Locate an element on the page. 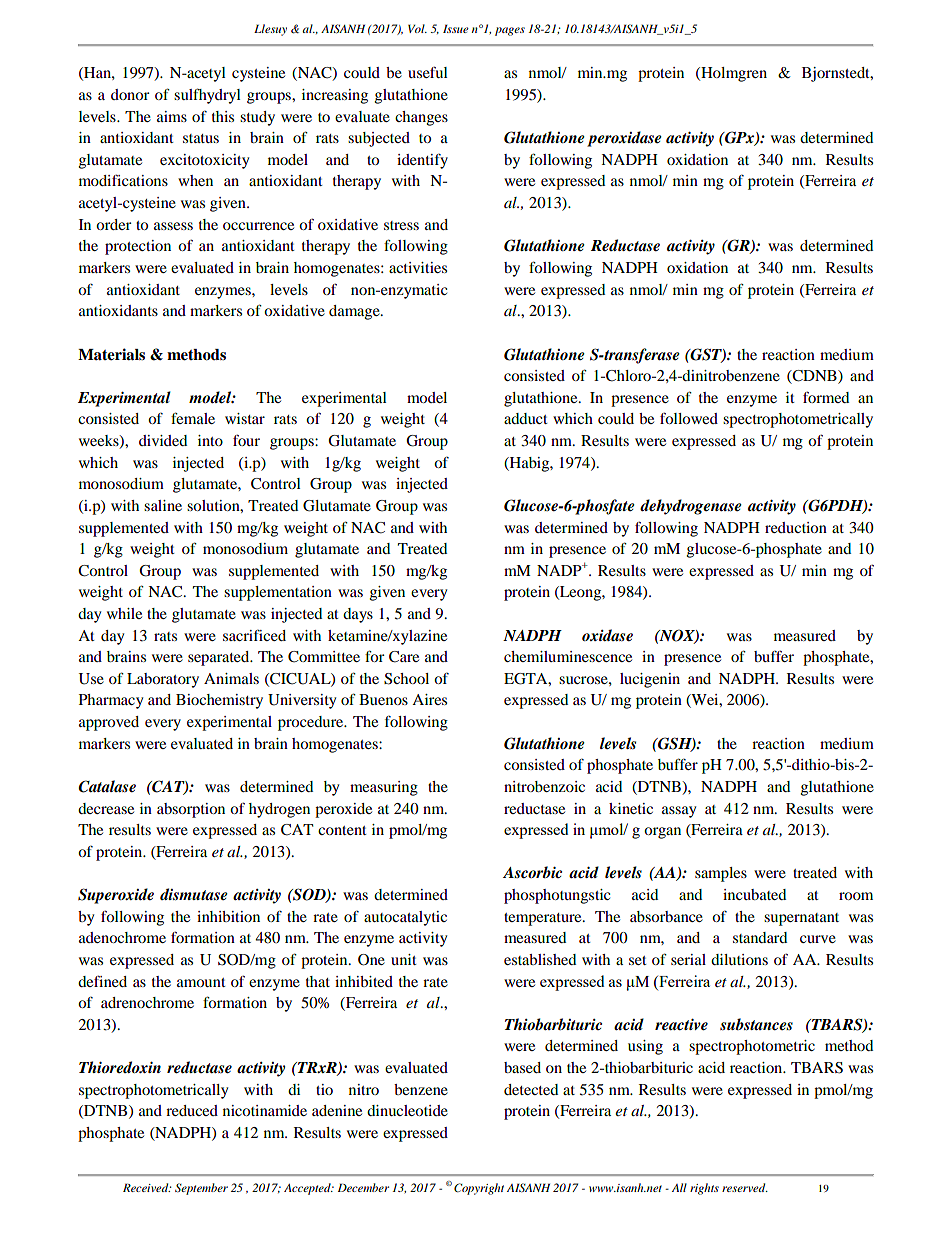 Image resolution: width=952 pixels, height=1233 pixels. Biochemistry is located at coordinates (219, 701).
